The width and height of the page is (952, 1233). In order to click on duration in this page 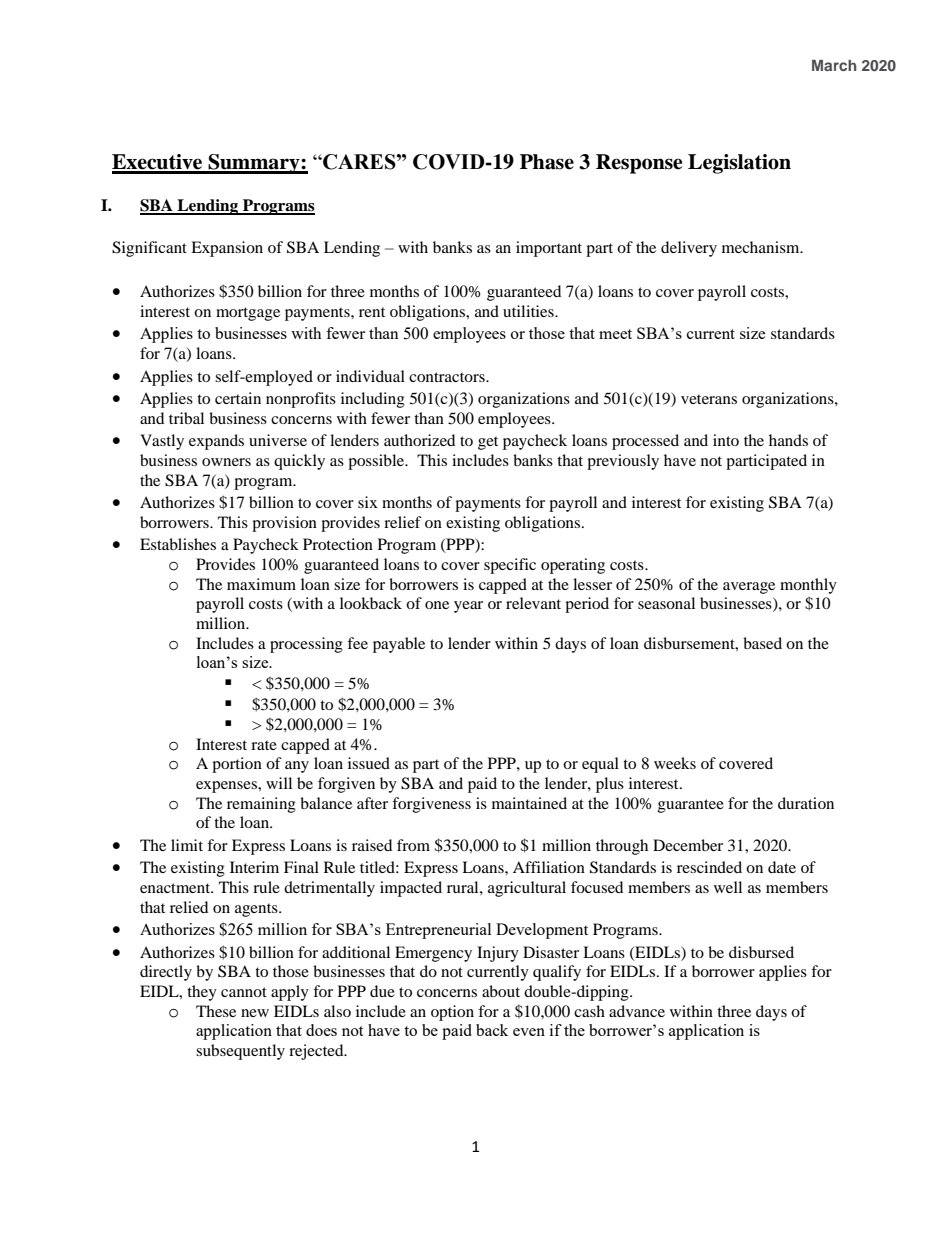, I will do `click(806, 803)`.
